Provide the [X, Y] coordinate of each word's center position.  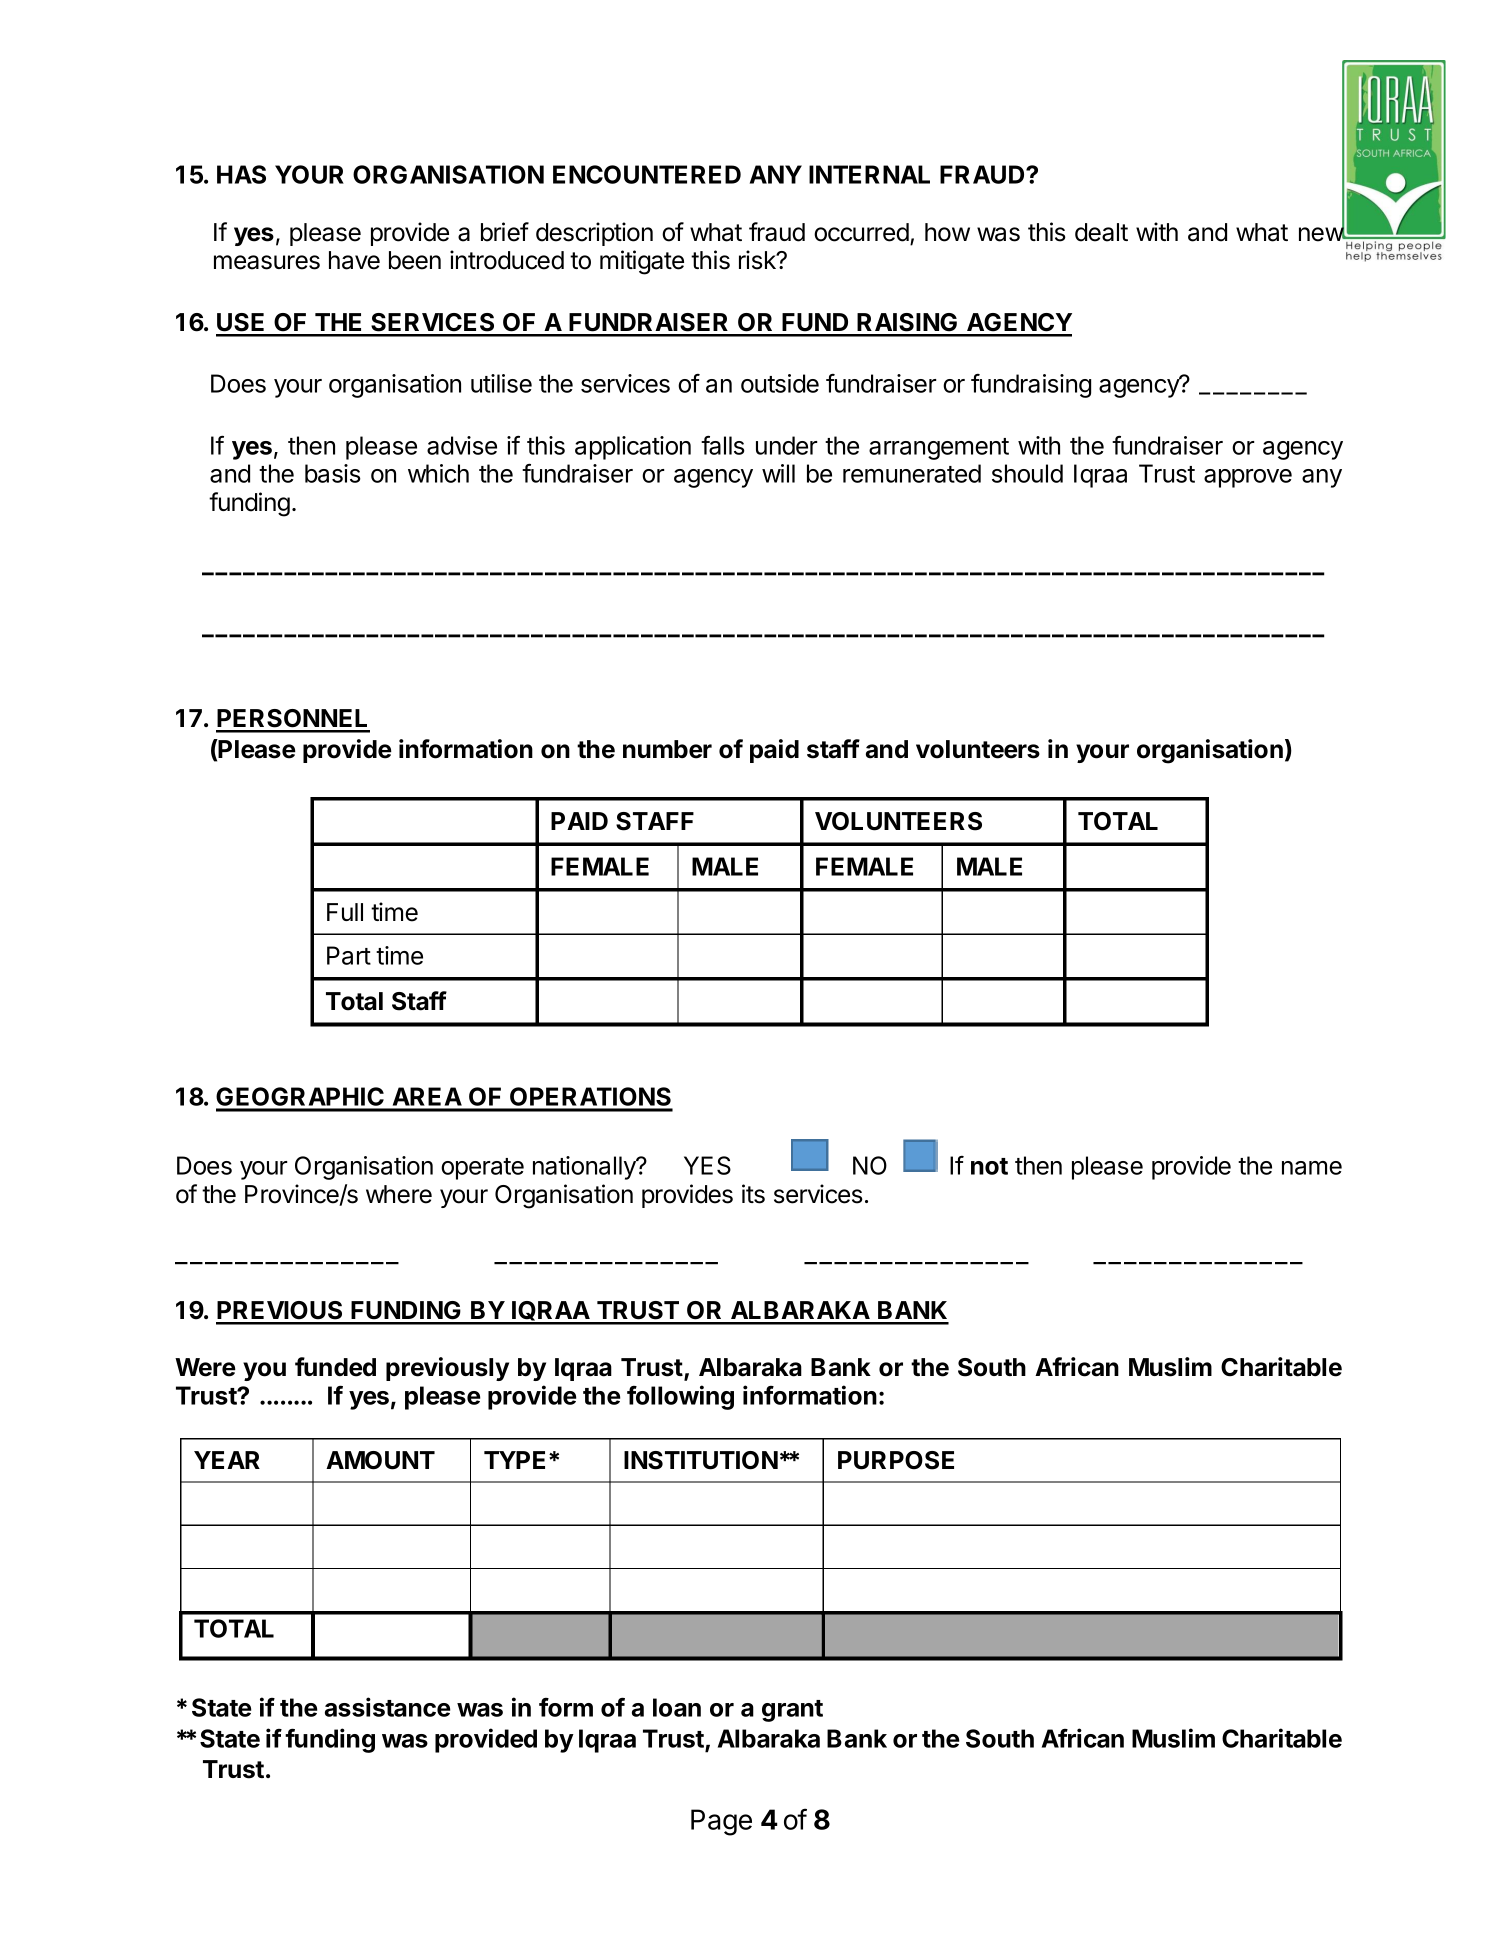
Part [349, 955]
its [753, 1194]
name [1312, 1168]
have [354, 260]
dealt [1101, 232]
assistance [387, 1707]
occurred [861, 232]
